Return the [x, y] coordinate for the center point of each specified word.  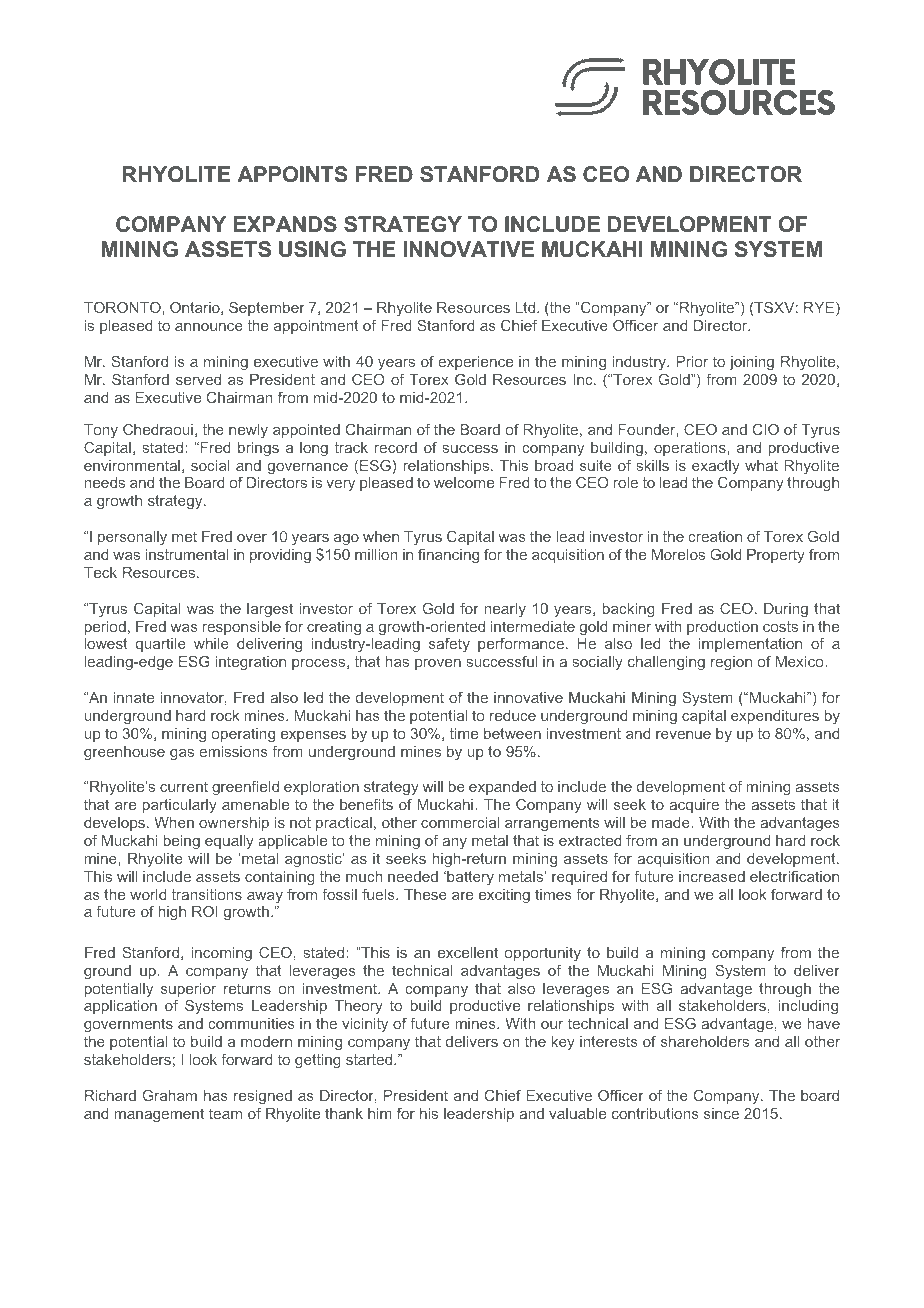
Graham [170, 1095]
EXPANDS [285, 224]
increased [712, 876]
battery [469, 878]
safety [449, 645]
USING [312, 249]
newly [248, 431]
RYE [820, 309]
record [396, 447]
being [182, 842]
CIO [766, 429]
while [211, 643]
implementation [750, 645]
